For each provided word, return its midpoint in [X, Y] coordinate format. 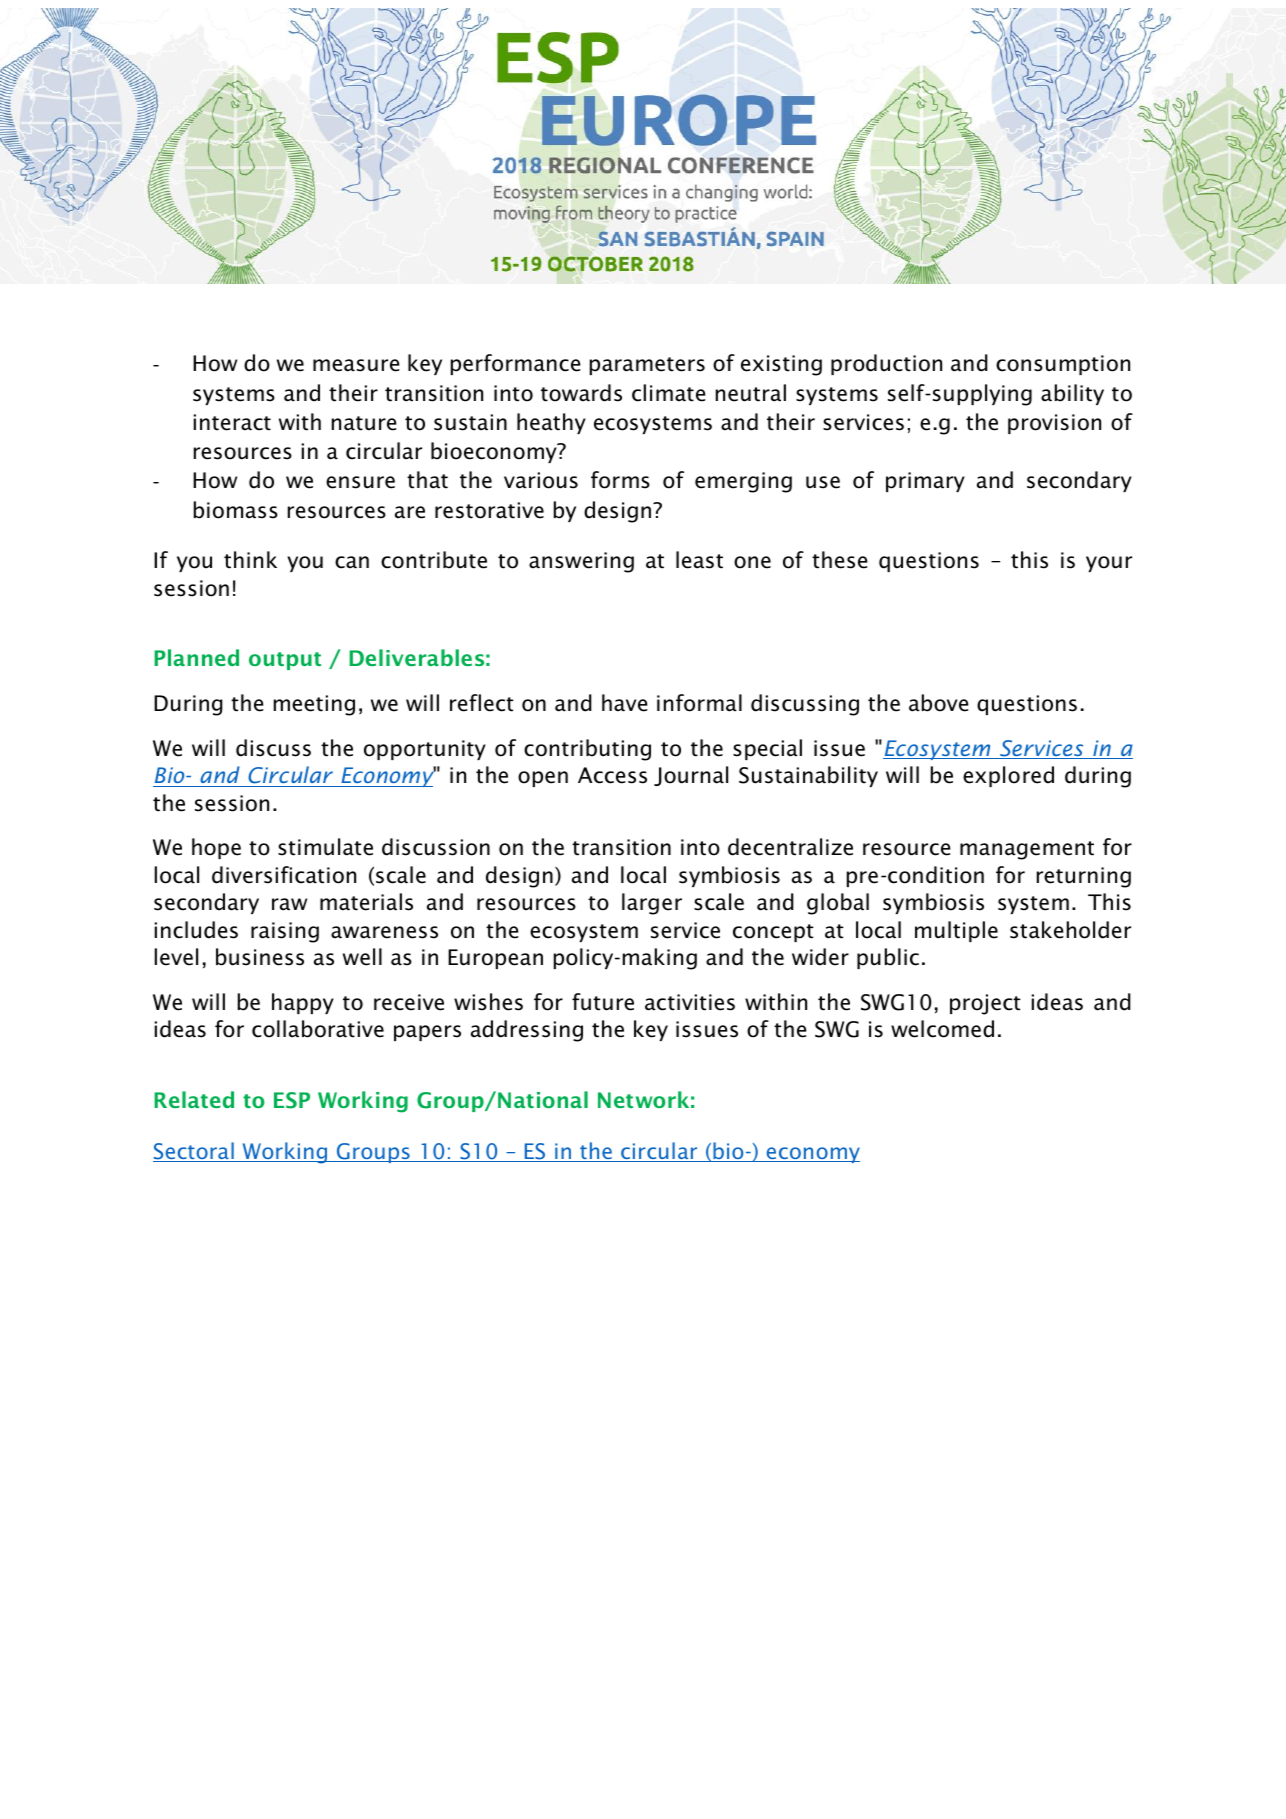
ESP [292, 1100]
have [625, 703]
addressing [527, 1031]
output [285, 661]
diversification [284, 875]
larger [652, 904]
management [1027, 850]
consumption [1063, 365]
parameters [647, 366]
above [939, 703]
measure [356, 365]
